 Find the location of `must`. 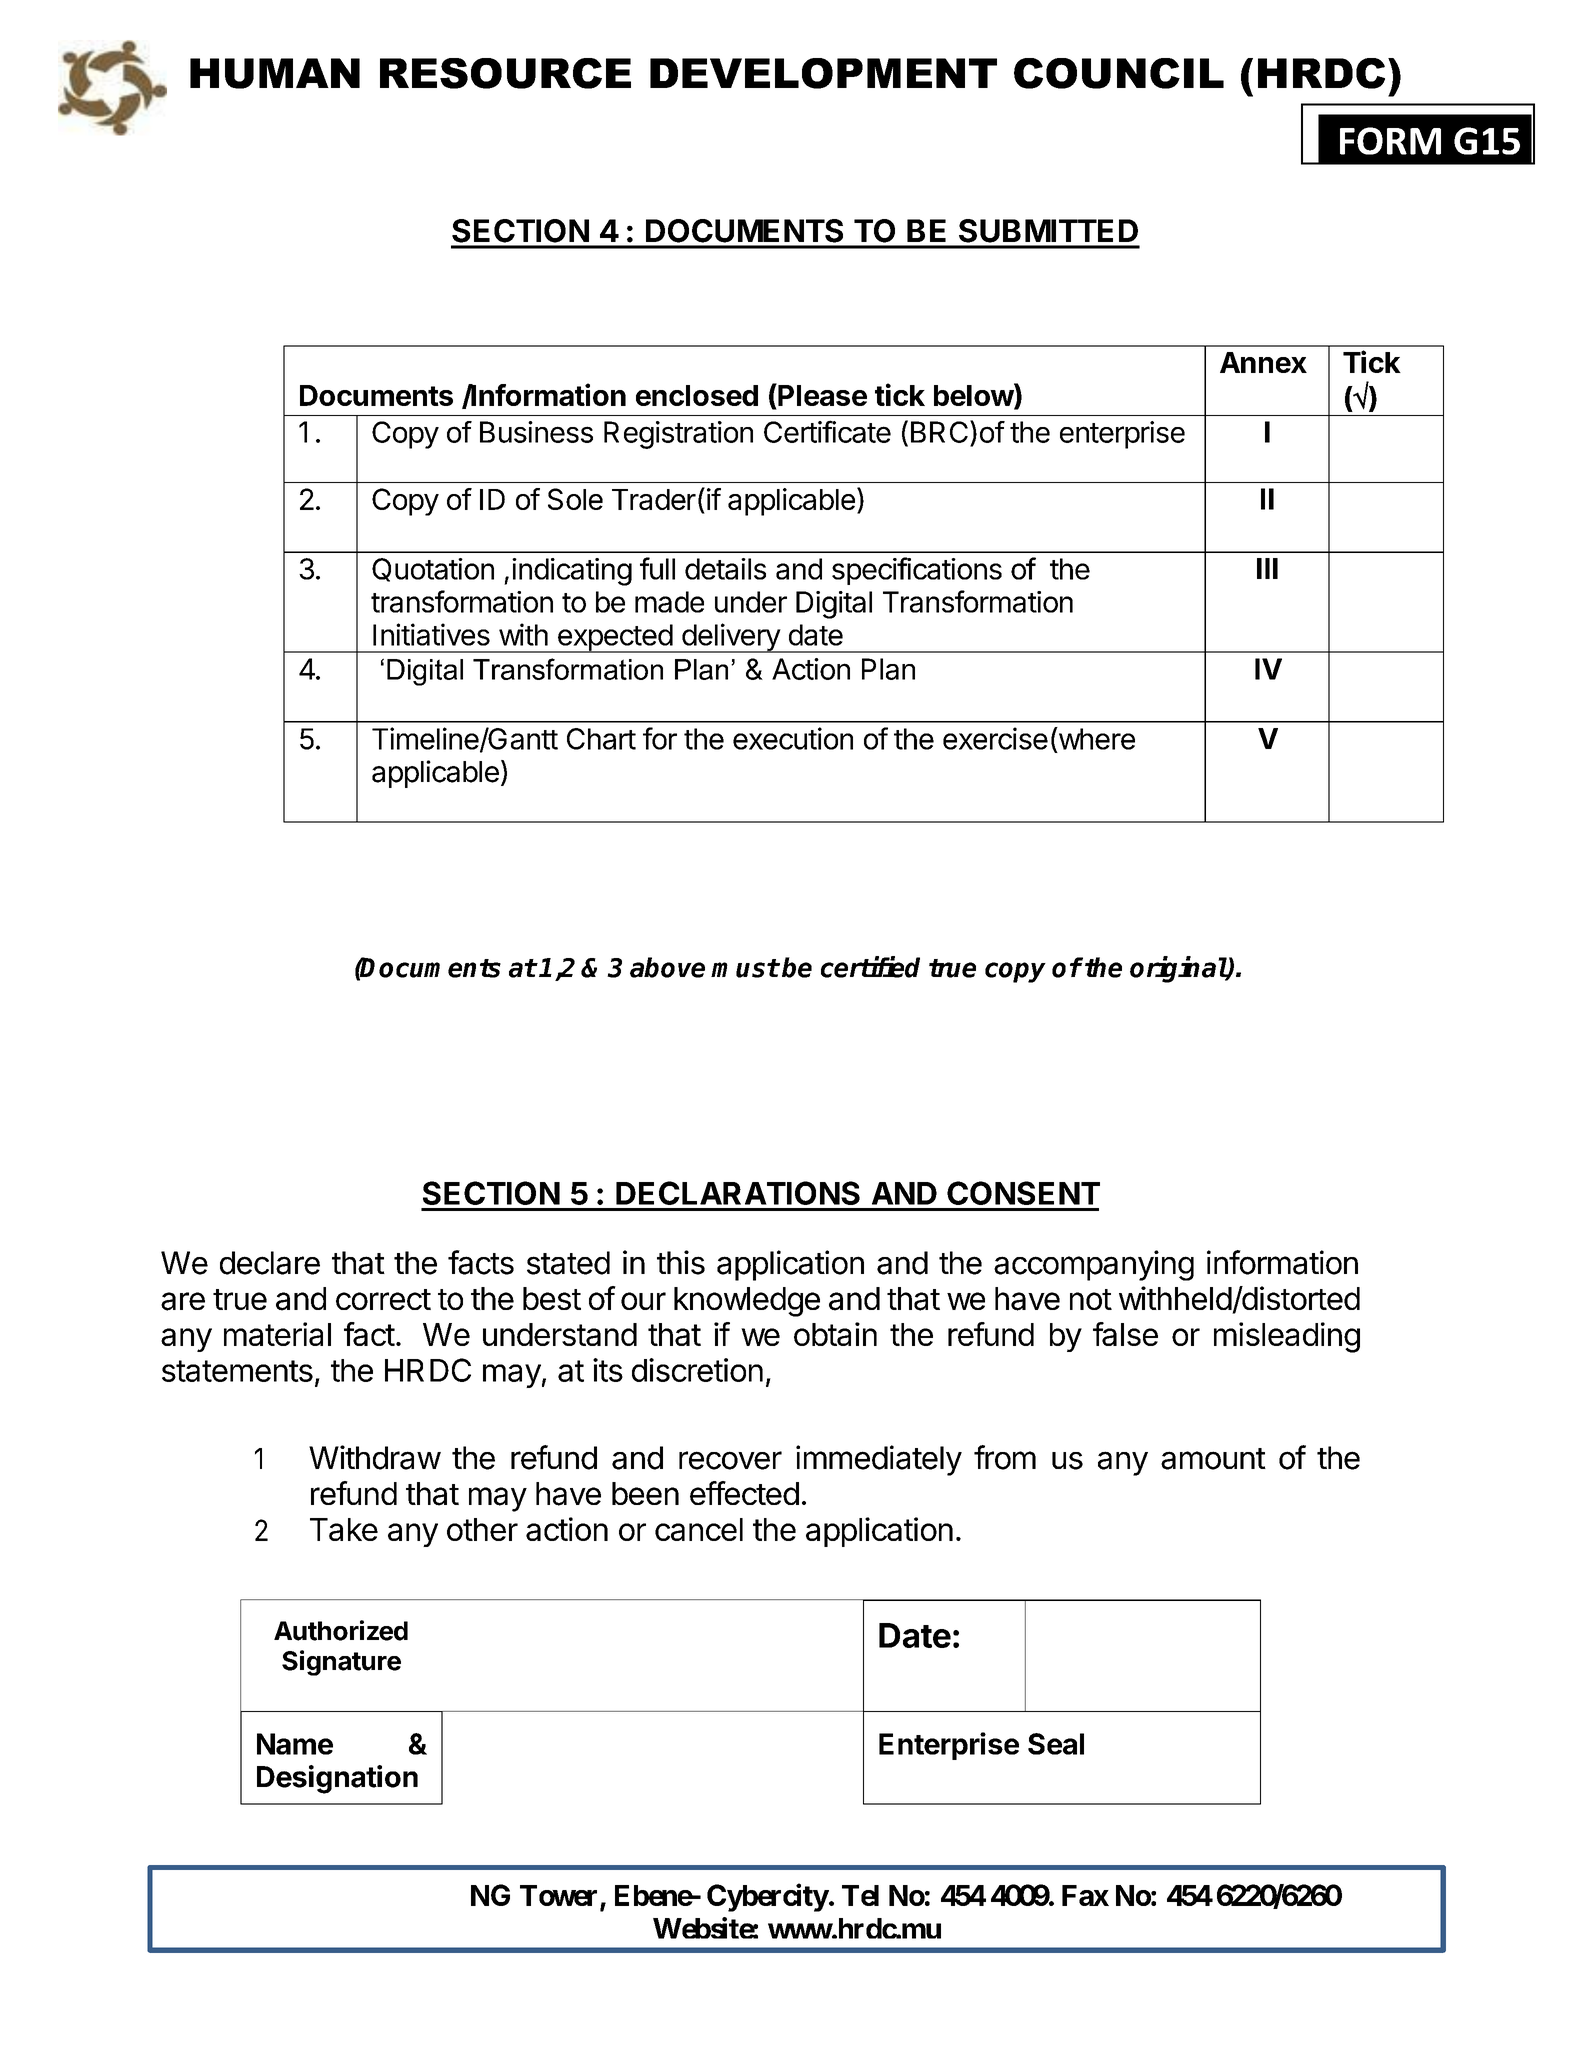

must is located at coordinates (745, 968).
